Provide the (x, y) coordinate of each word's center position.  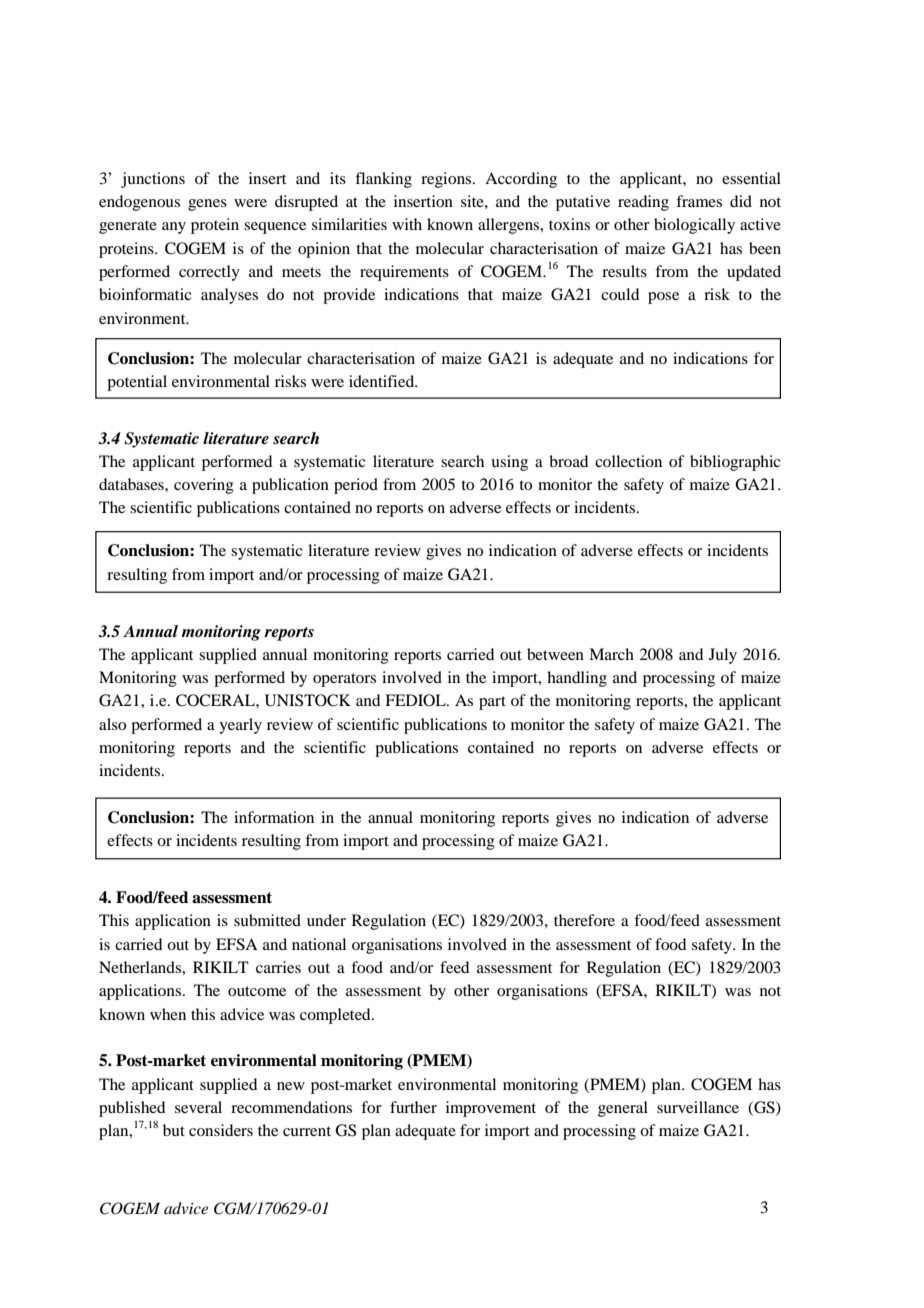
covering (204, 486)
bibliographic (735, 463)
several (198, 1107)
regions (447, 180)
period (356, 486)
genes (207, 205)
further (413, 1107)
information (274, 817)
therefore (584, 920)
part (492, 703)
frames (699, 201)
